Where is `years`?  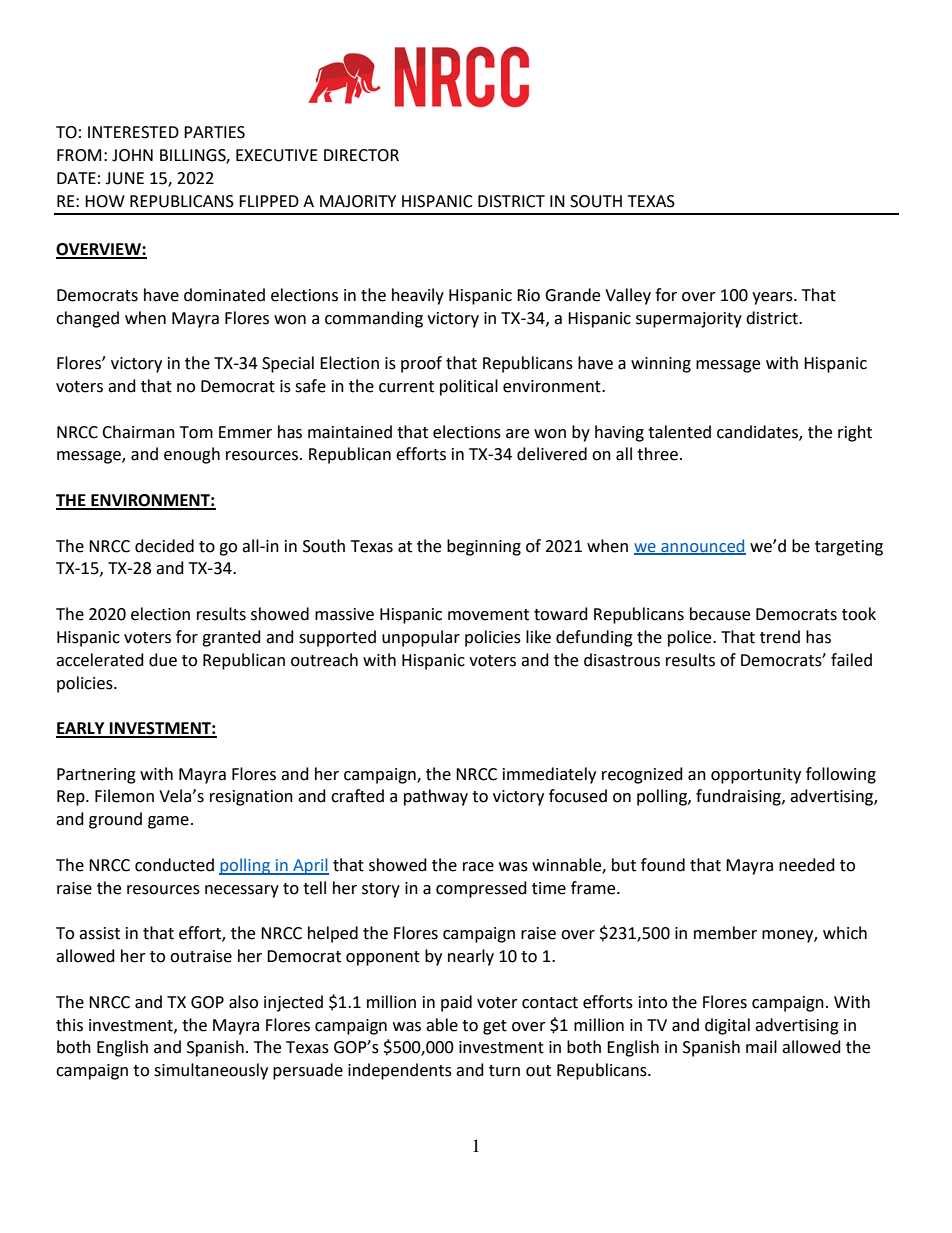
years is located at coordinates (773, 298).
